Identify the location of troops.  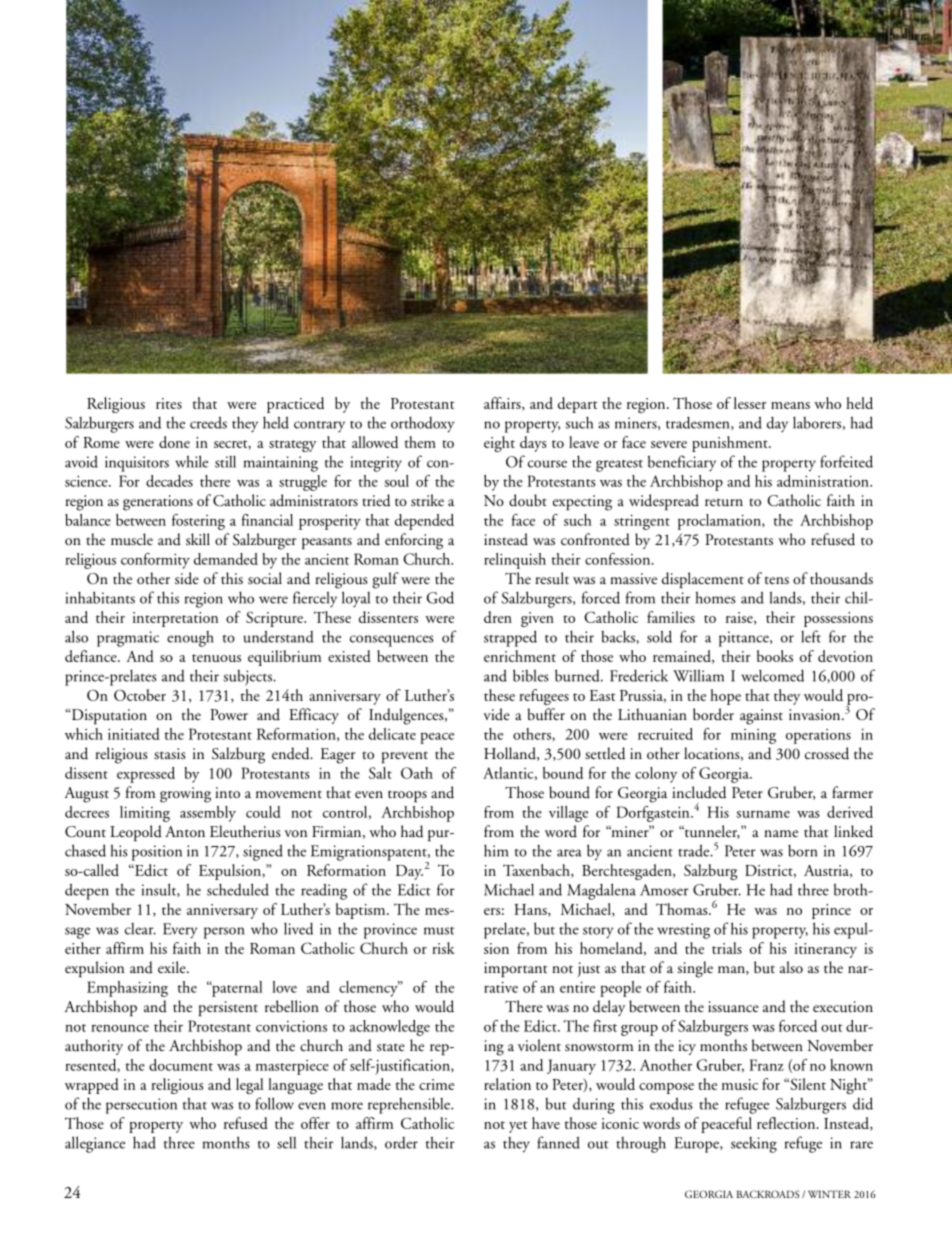
(407, 796).
